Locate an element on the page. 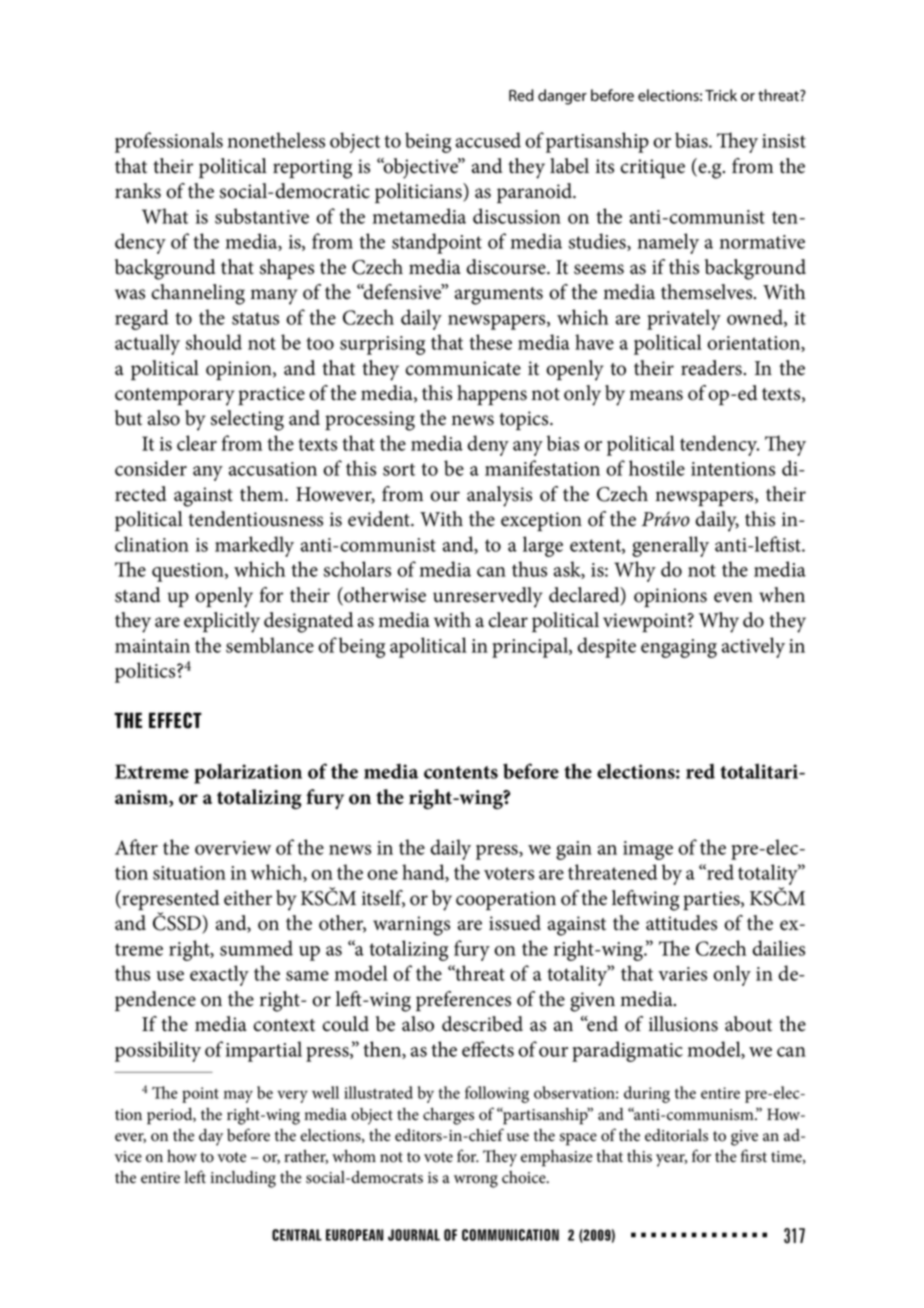 Image resolution: width=924 pixels, height=1308 pixels. nonetheless is located at coordinates (276, 140).
